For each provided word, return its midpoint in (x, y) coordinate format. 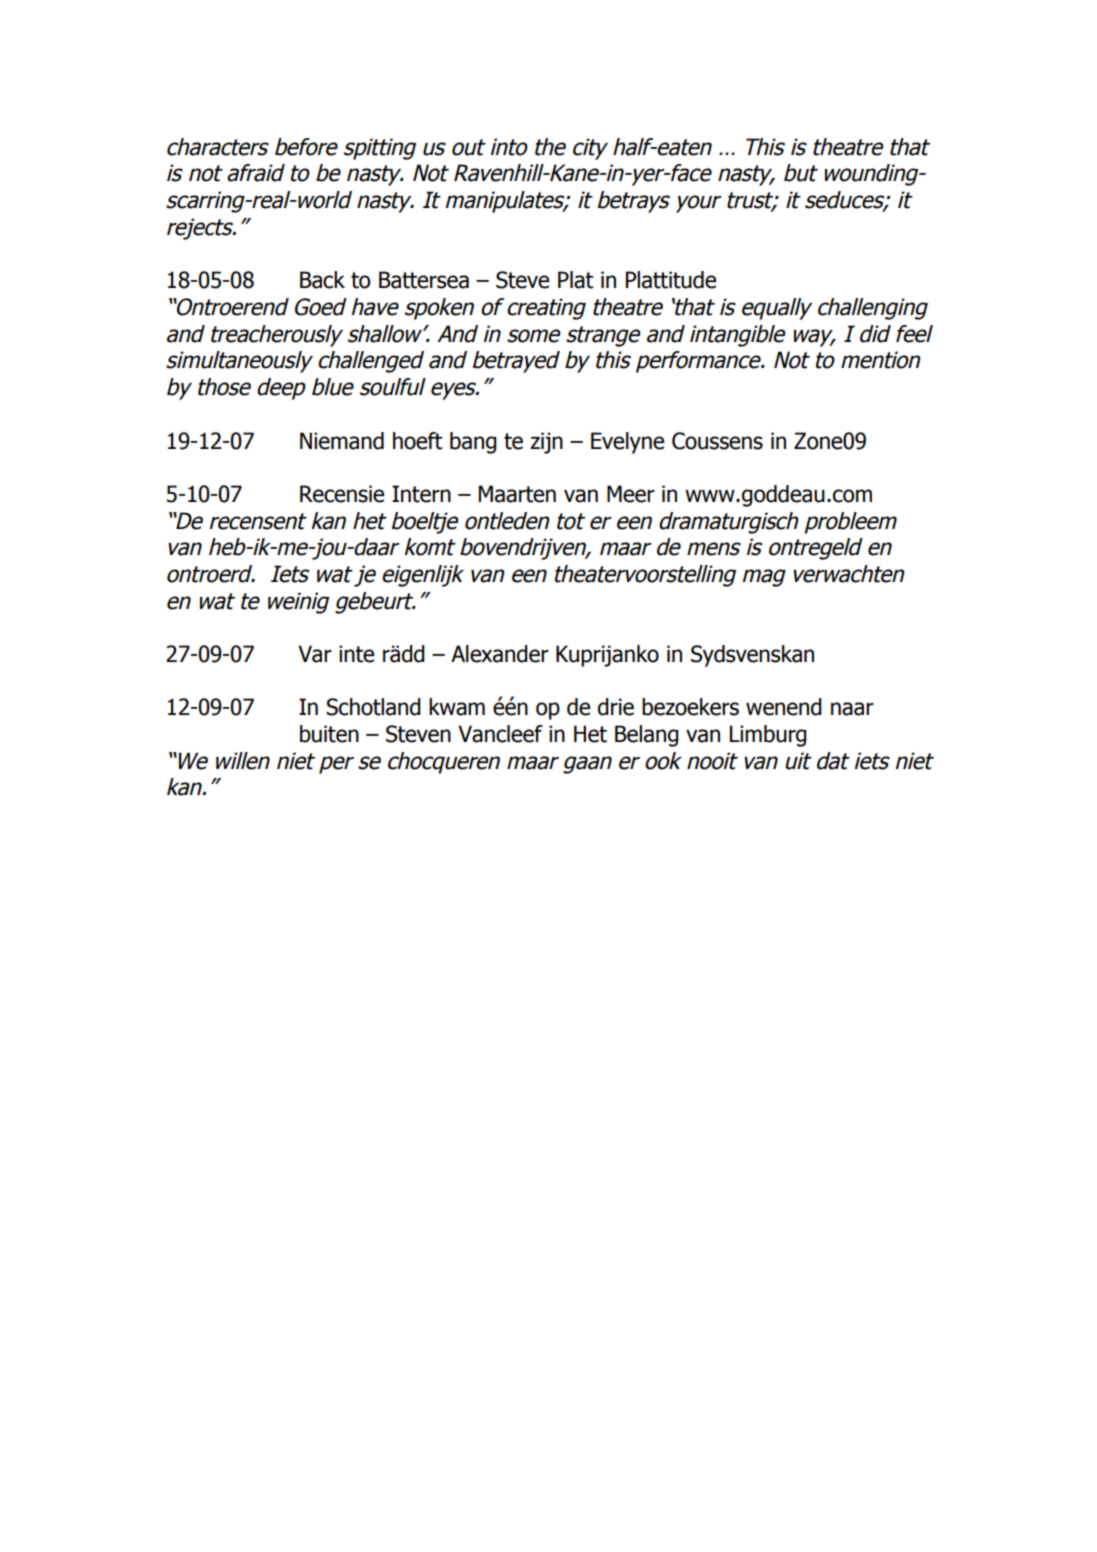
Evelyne (627, 443)
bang (473, 443)
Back (322, 280)
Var (315, 654)
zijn (546, 443)
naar (852, 709)
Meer (631, 494)
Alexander (500, 654)
